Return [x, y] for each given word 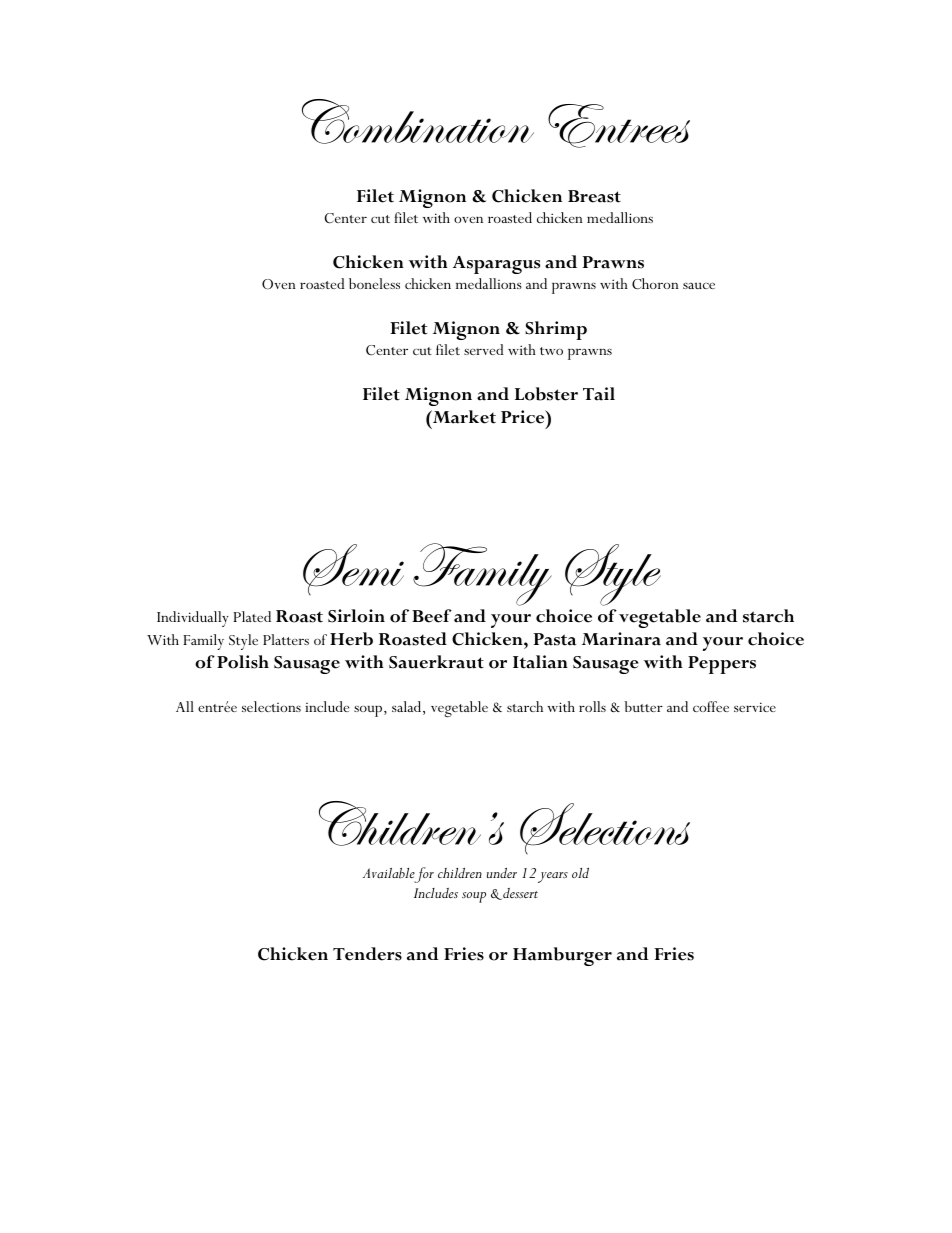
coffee [711, 706]
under [502, 873]
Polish [243, 662]
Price [524, 417]
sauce [699, 285]
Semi [353, 570]
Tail [599, 394]
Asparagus [496, 265]
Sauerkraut [436, 662]
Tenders [367, 954]
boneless [374, 283]
